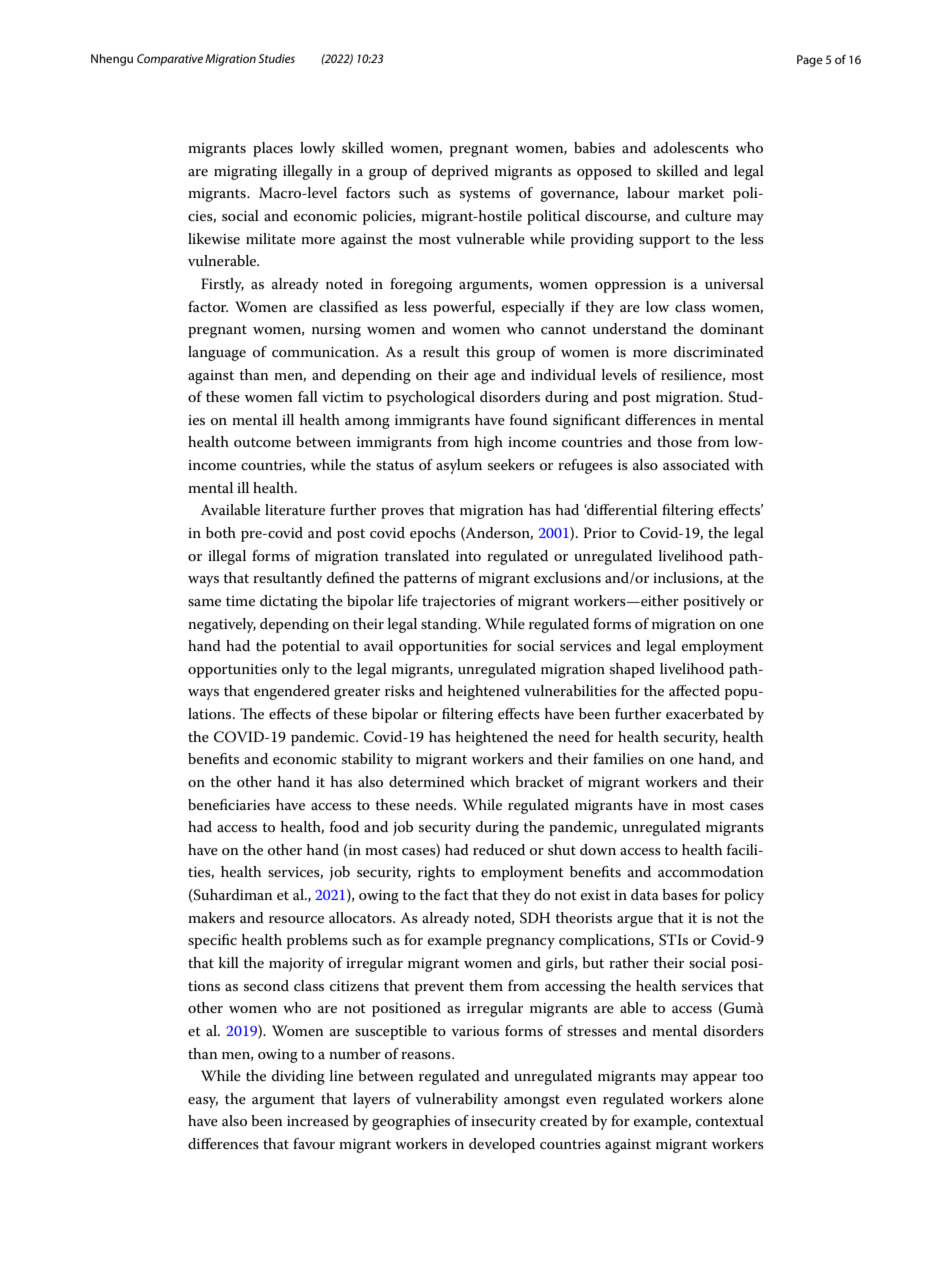 The height and width of the screenshot is (1265, 952). What do you see at coordinates (217, 353) in the screenshot?
I see `language` at bounding box center [217, 353].
